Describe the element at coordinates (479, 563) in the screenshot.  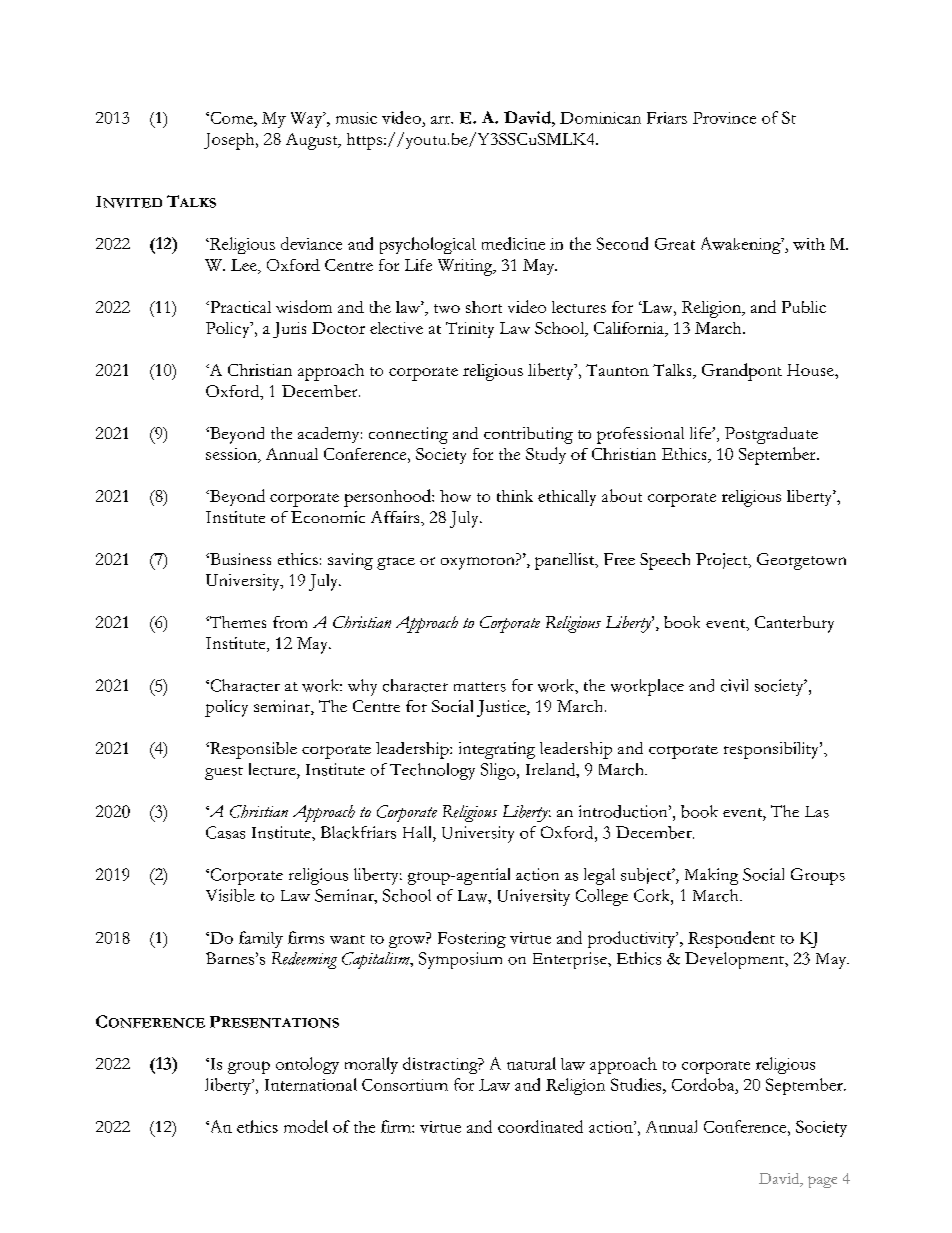
I see `oxymoron` at that location.
